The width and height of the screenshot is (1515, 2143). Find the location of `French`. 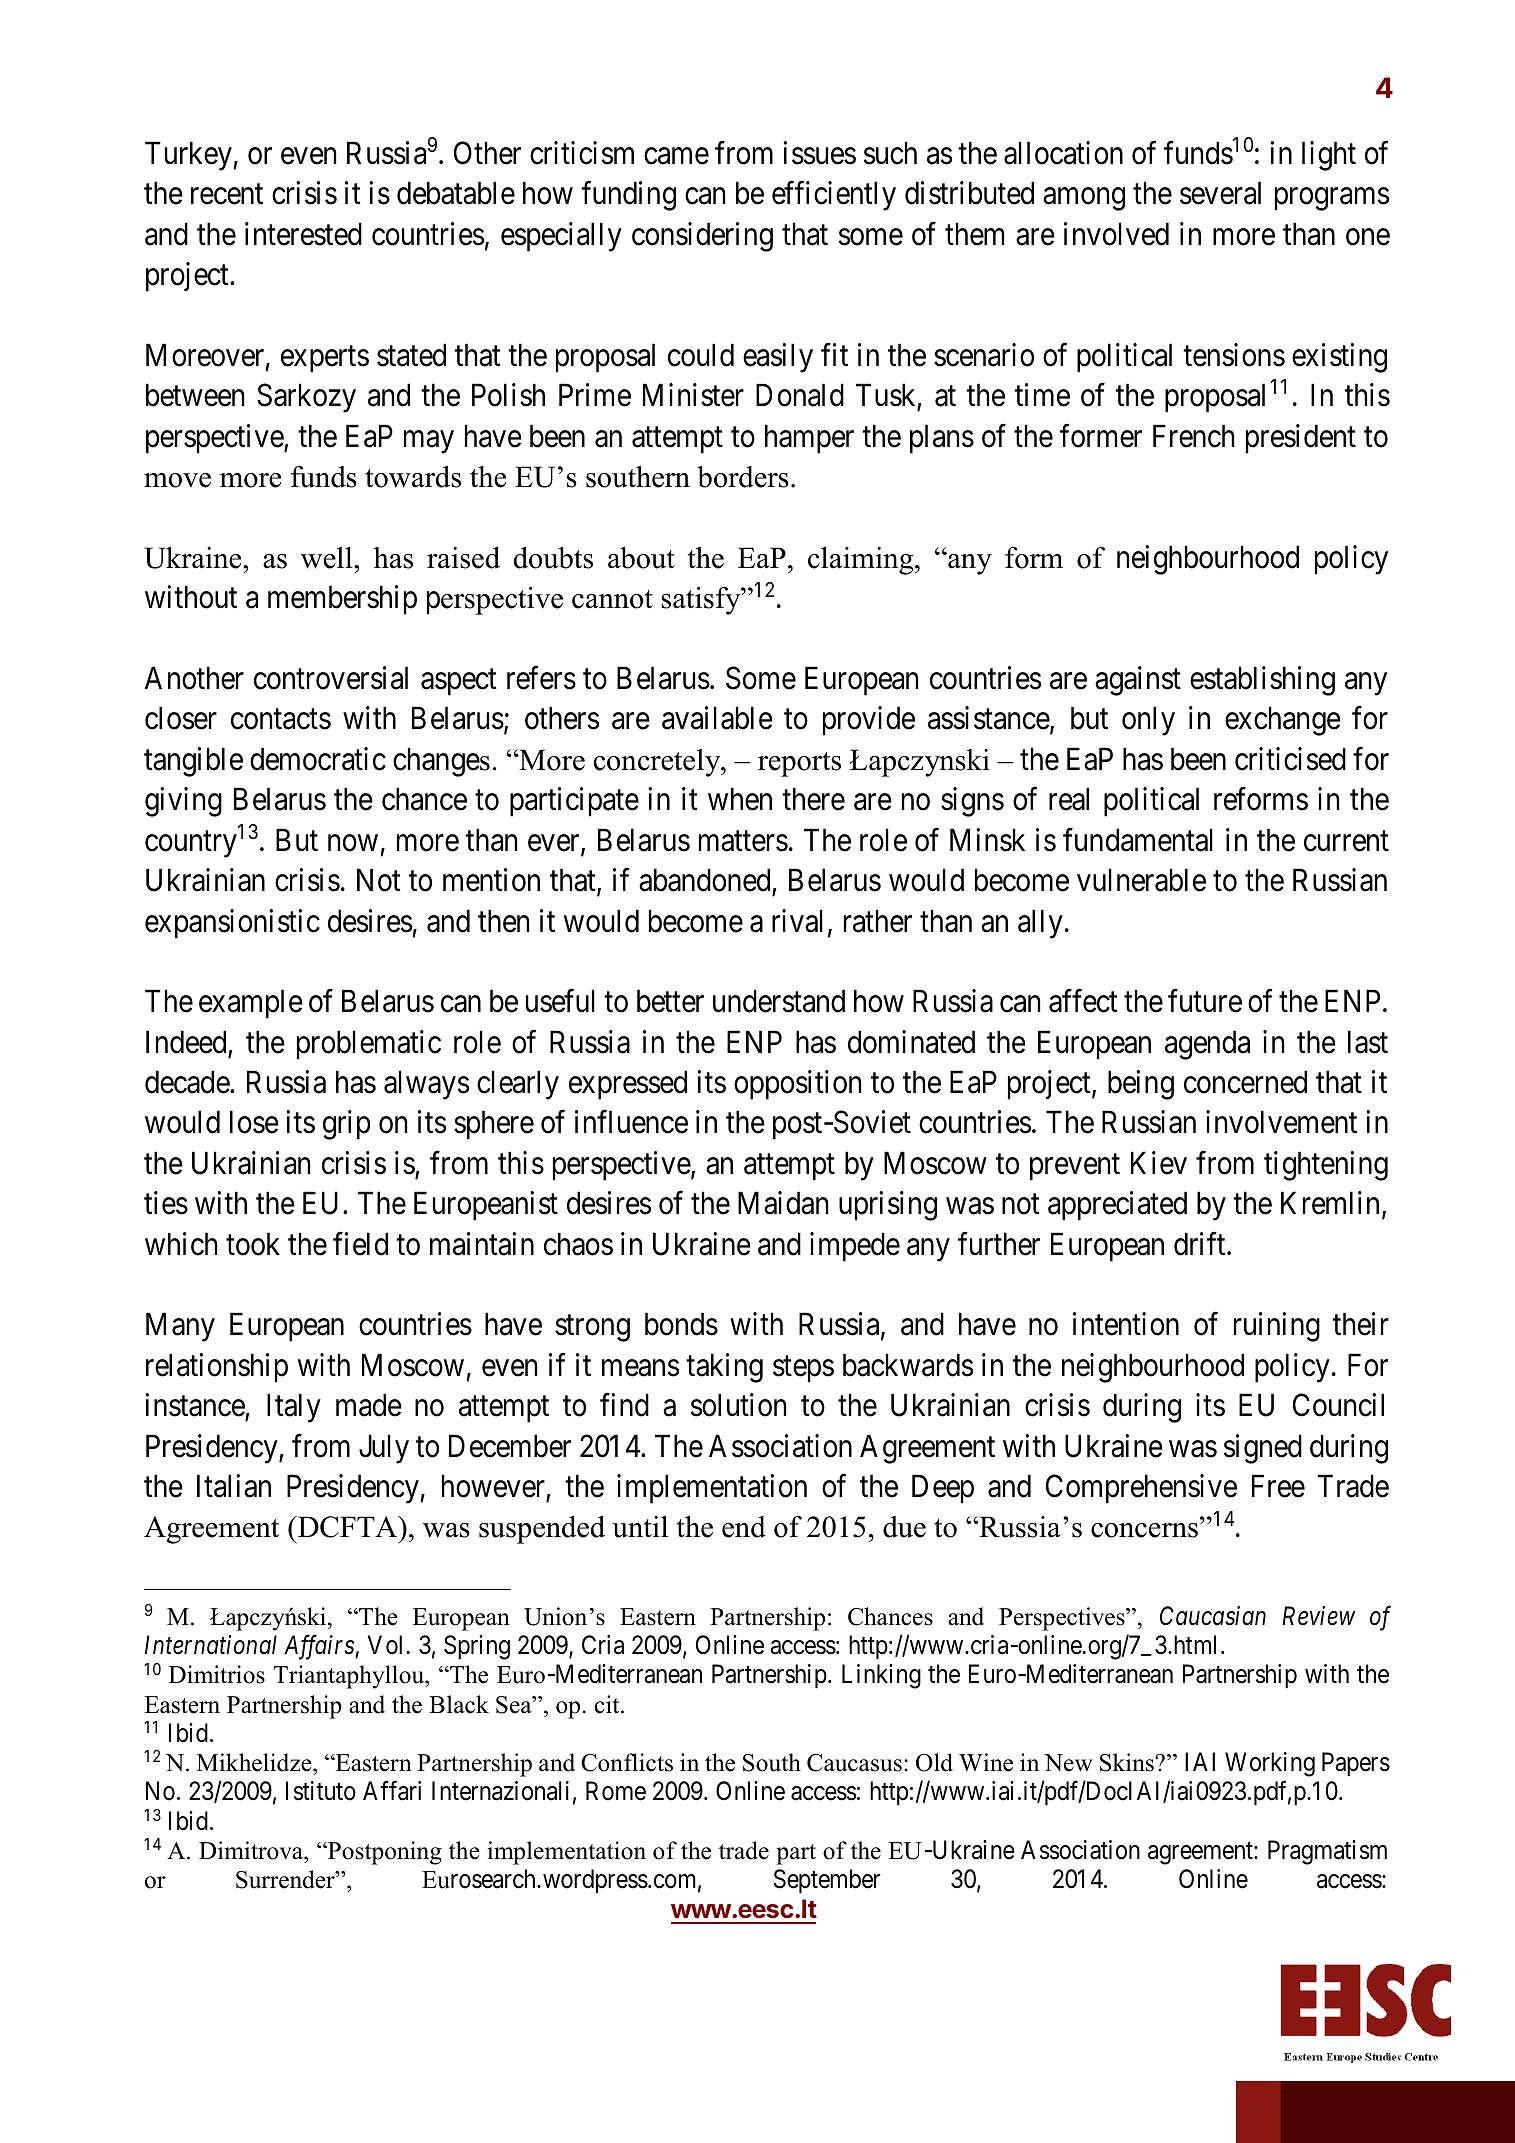

French is located at coordinates (1193, 436).
